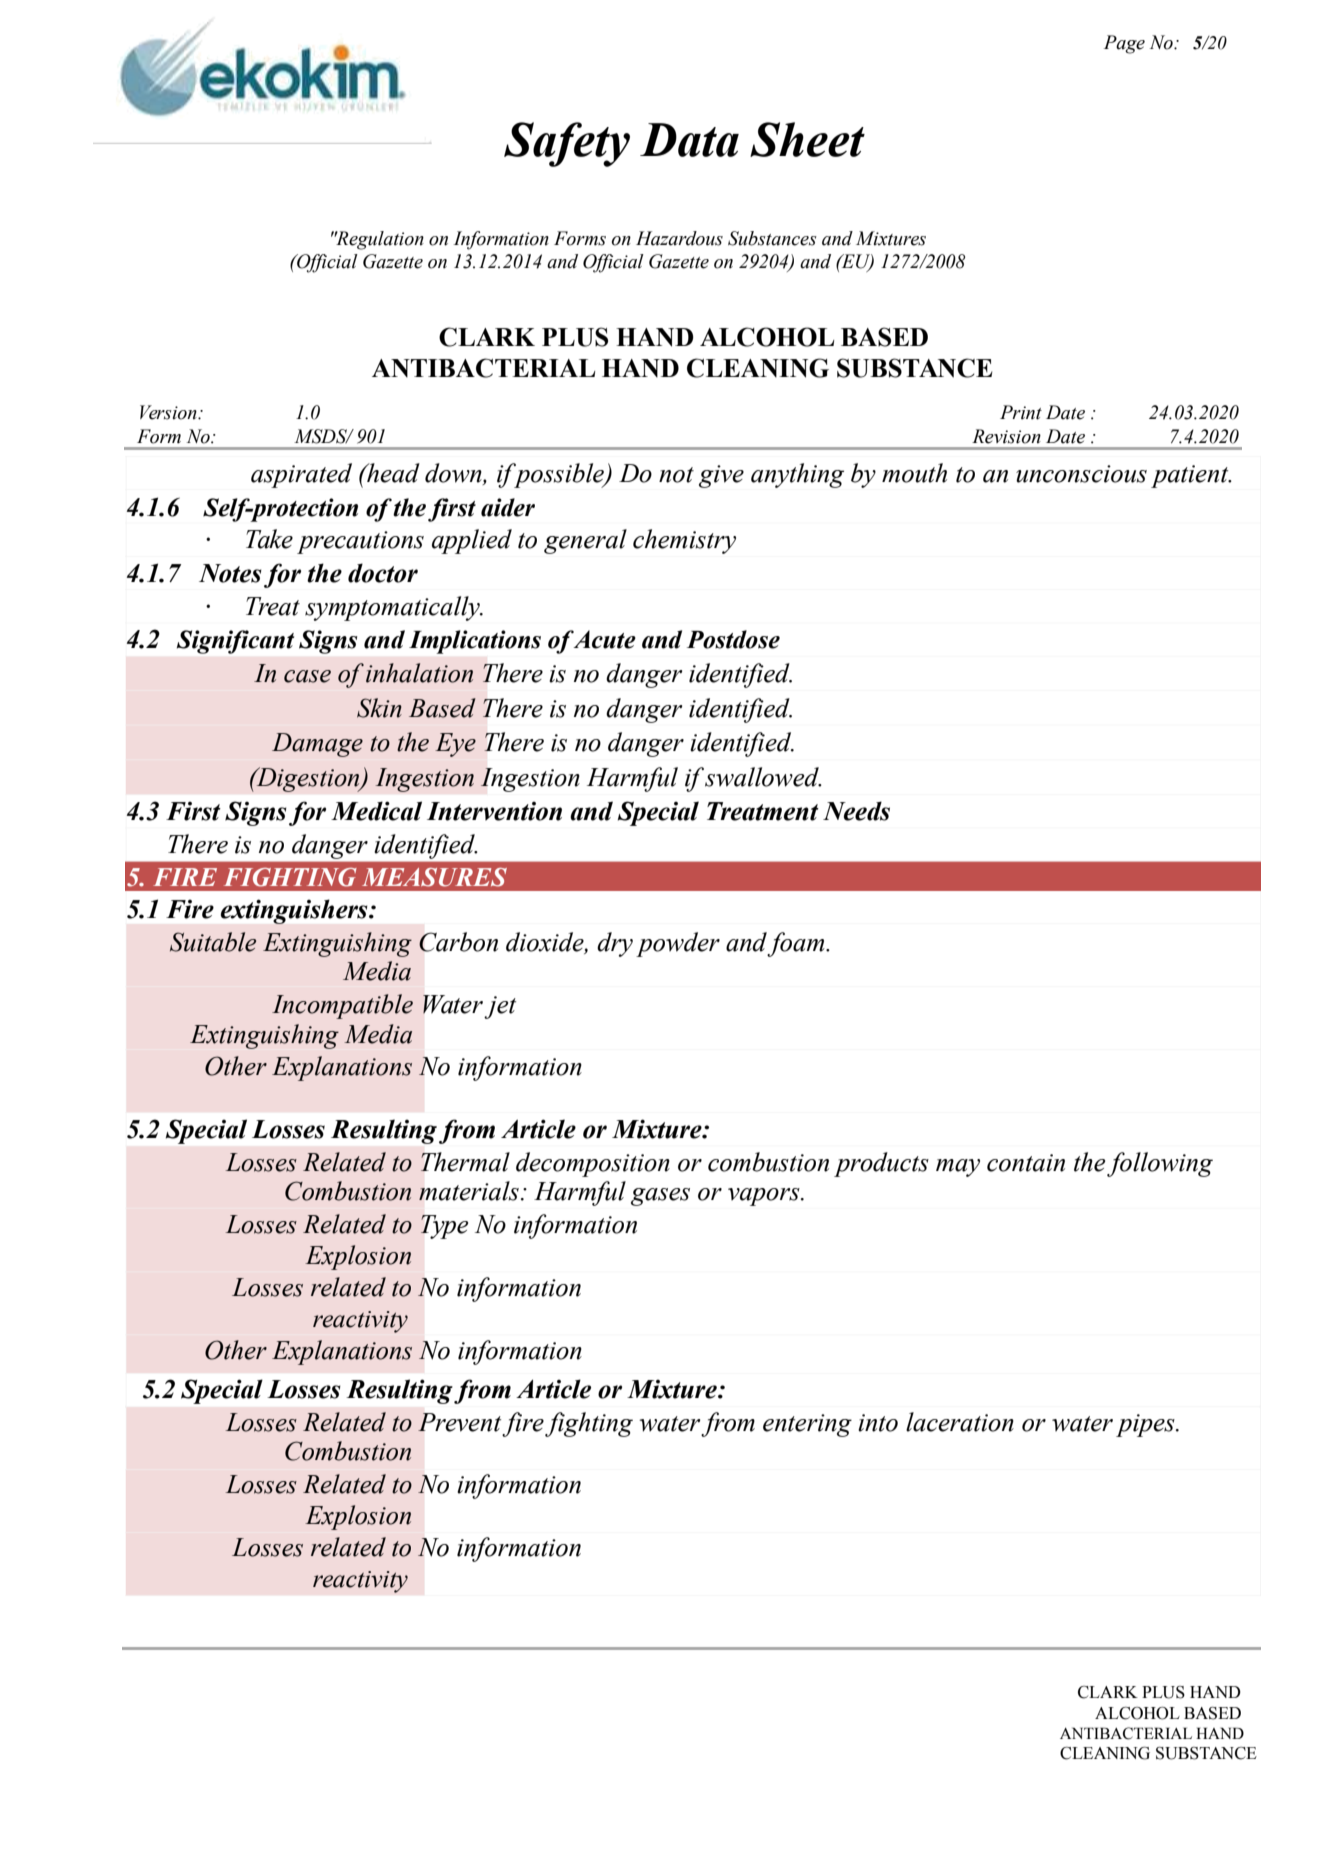 The height and width of the screenshot is (1866, 1319). I want to click on Regulation, so click(379, 240).
